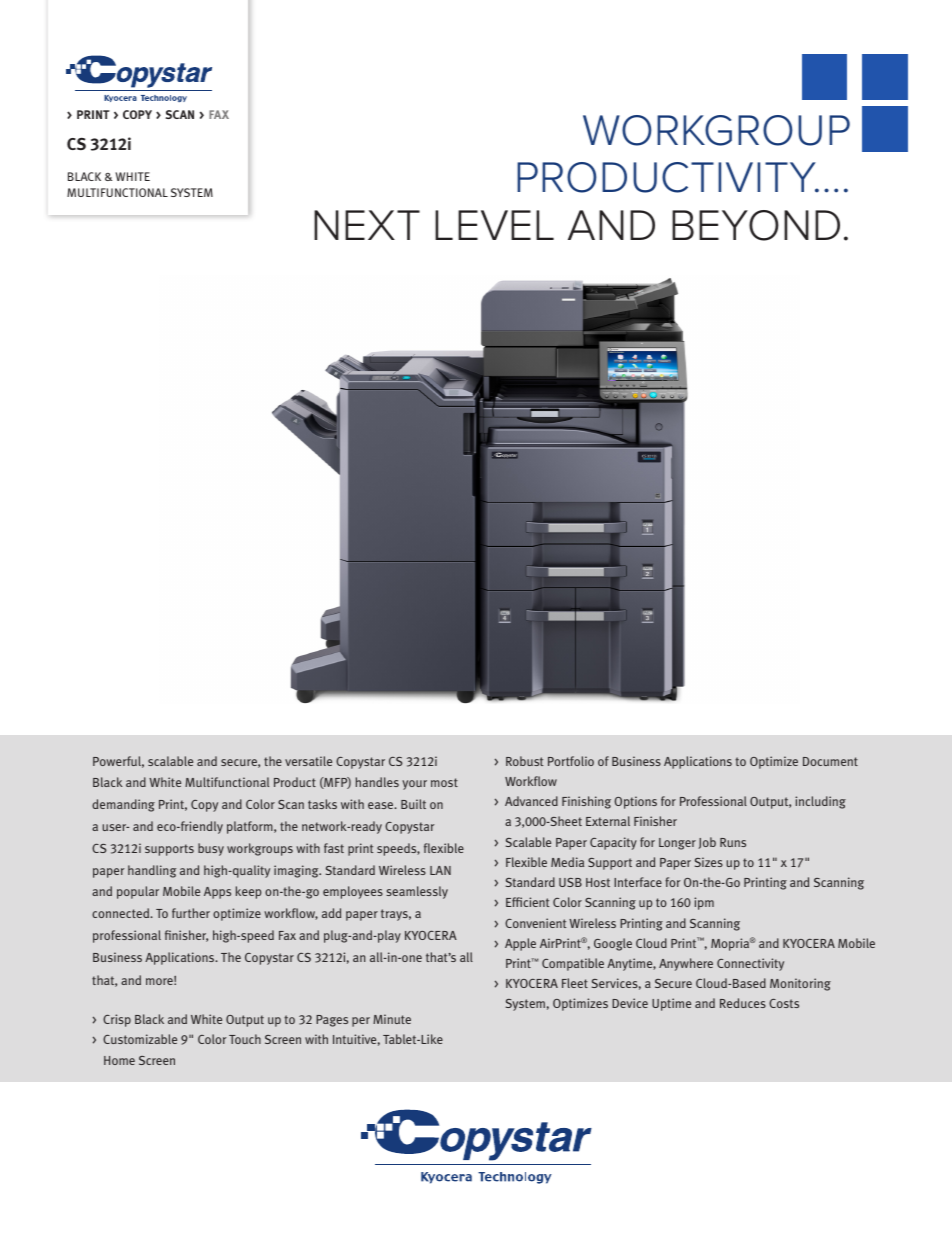 The width and height of the screenshot is (952, 1233). What do you see at coordinates (308, 761) in the screenshot?
I see `versatile` at bounding box center [308, 761].
